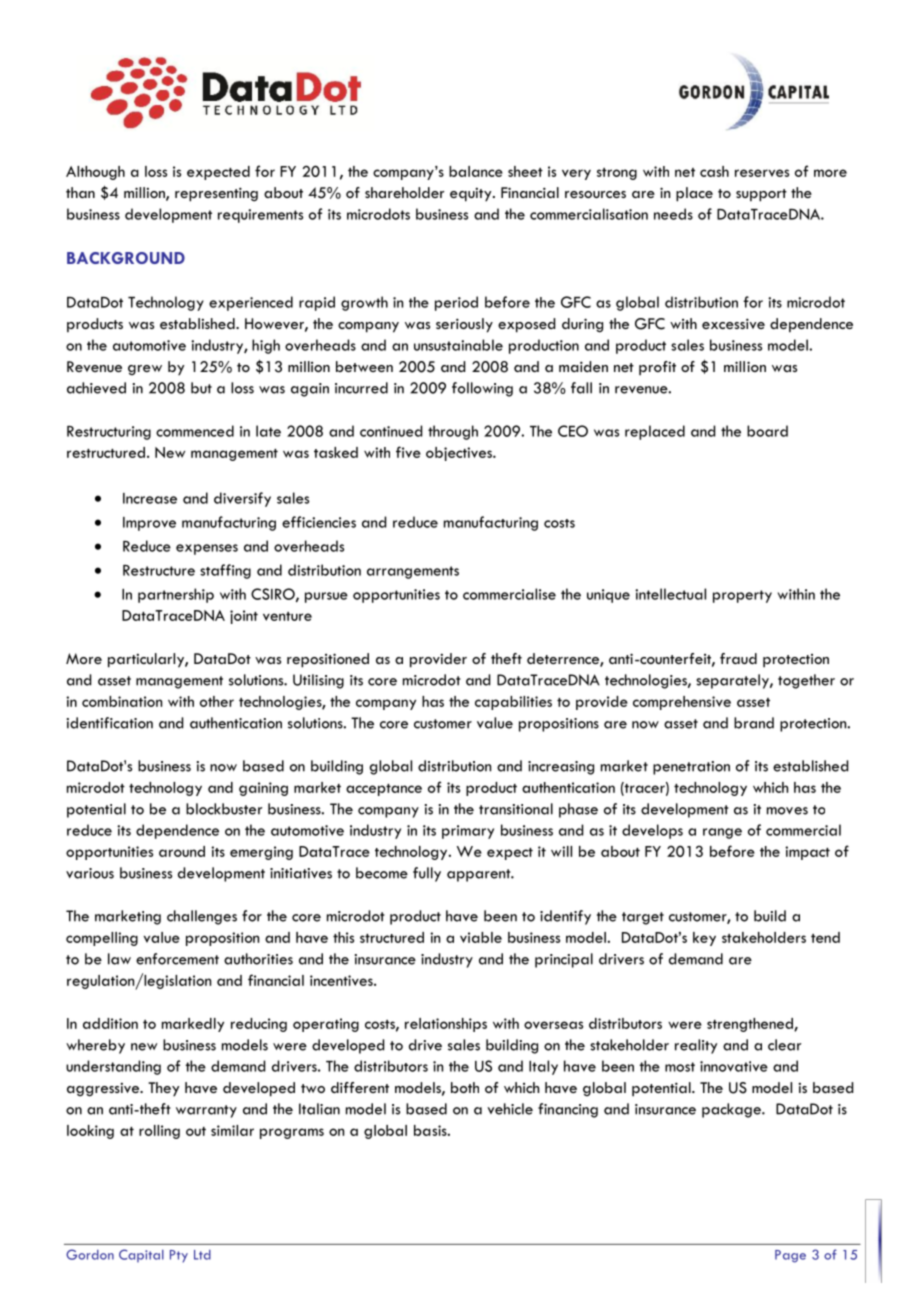 The image size is (924, 1308). What do you see at coordinates (513, 703) in the screenshot?
I see `capabilities` at bounding box center [513, 703].
